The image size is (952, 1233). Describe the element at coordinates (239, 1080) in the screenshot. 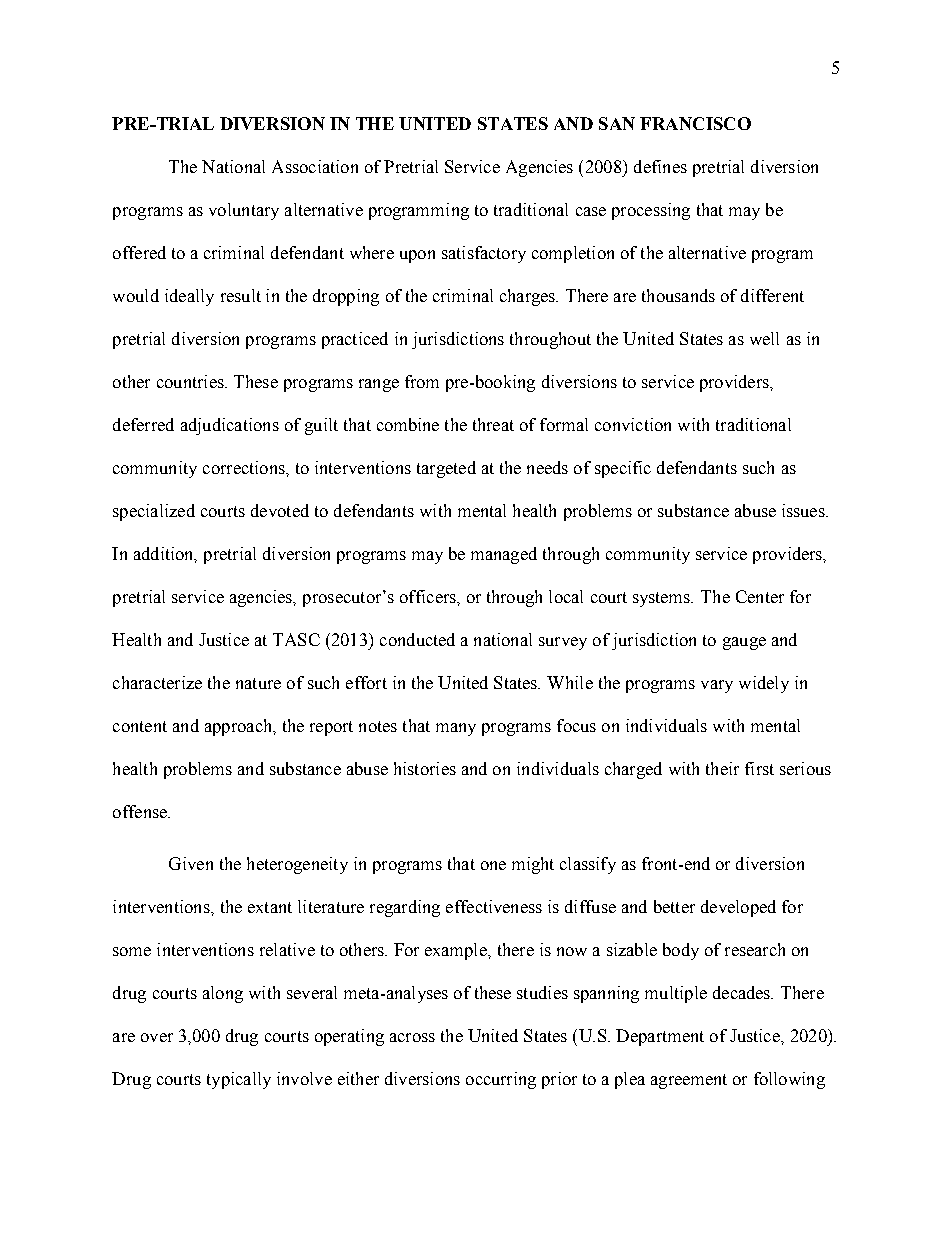

I see `typically` at that location.
